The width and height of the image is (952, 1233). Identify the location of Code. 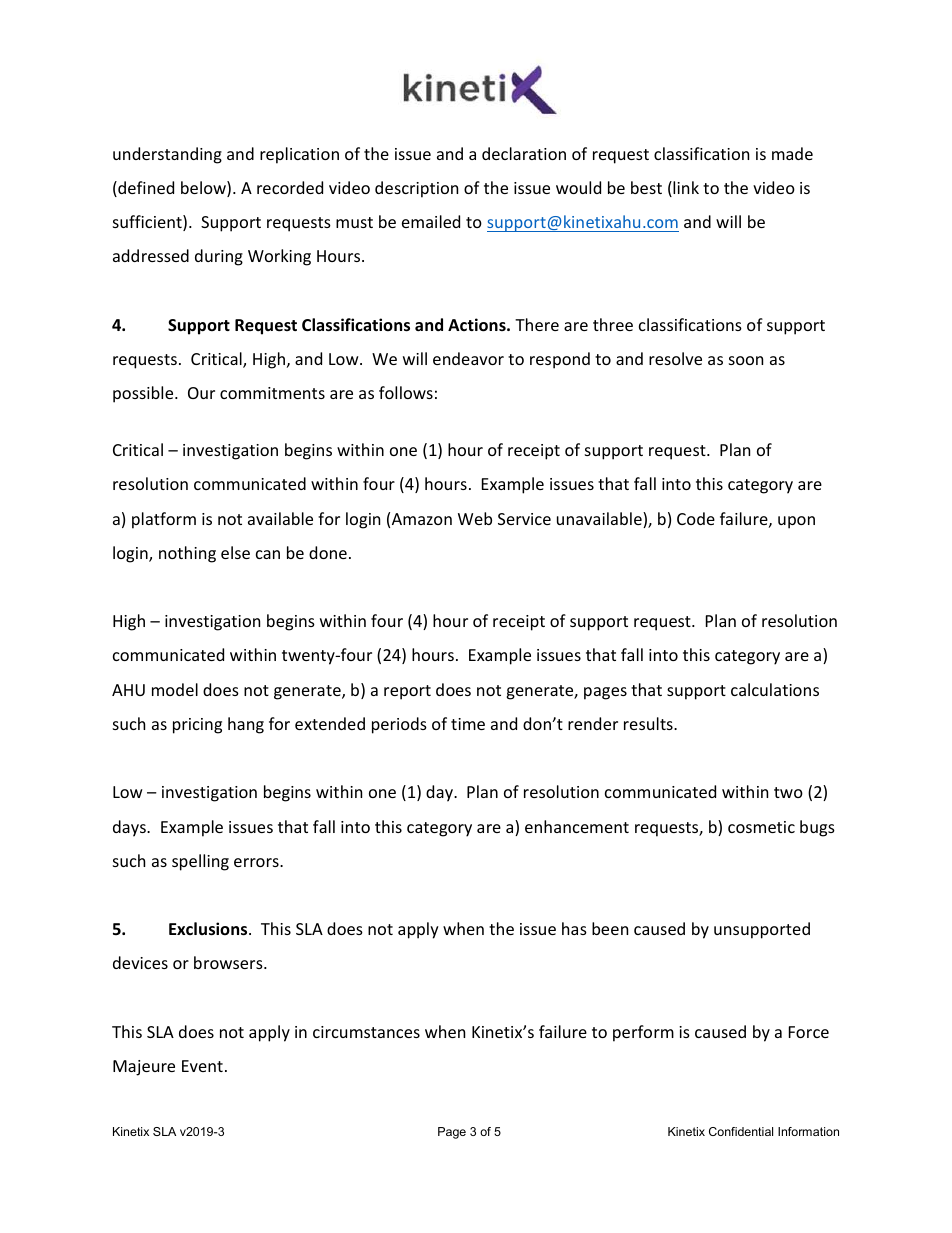
(696, 518).
